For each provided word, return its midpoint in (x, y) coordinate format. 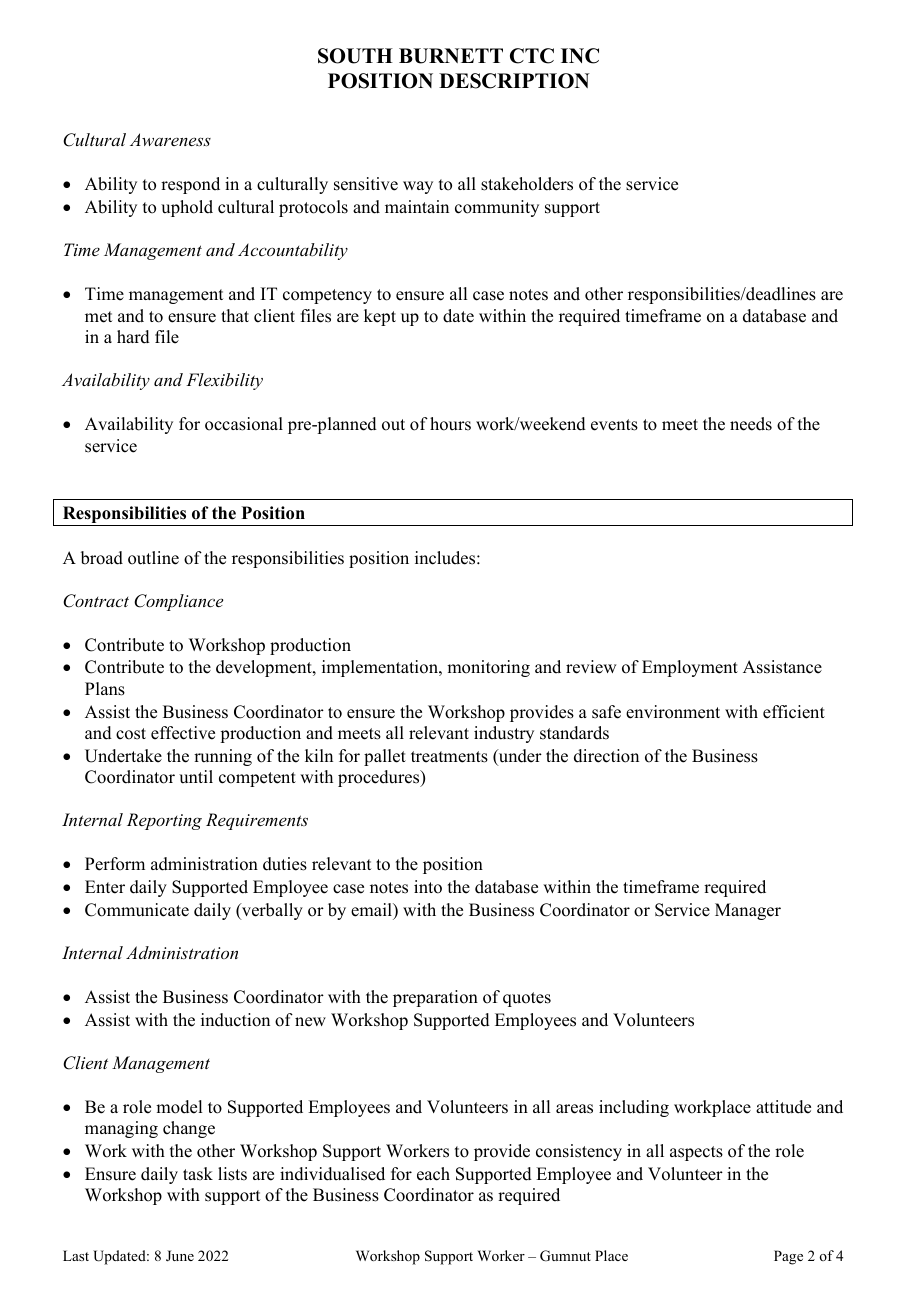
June (180, 1256)
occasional (244, 424)
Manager (748, 911)
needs (751, 424)
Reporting (164, 821)
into (428, 887)
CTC (532, 56)
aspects (696, 1153)
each (433, 1174)
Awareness (170, 139)
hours (450, 424)
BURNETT (451, 56)
